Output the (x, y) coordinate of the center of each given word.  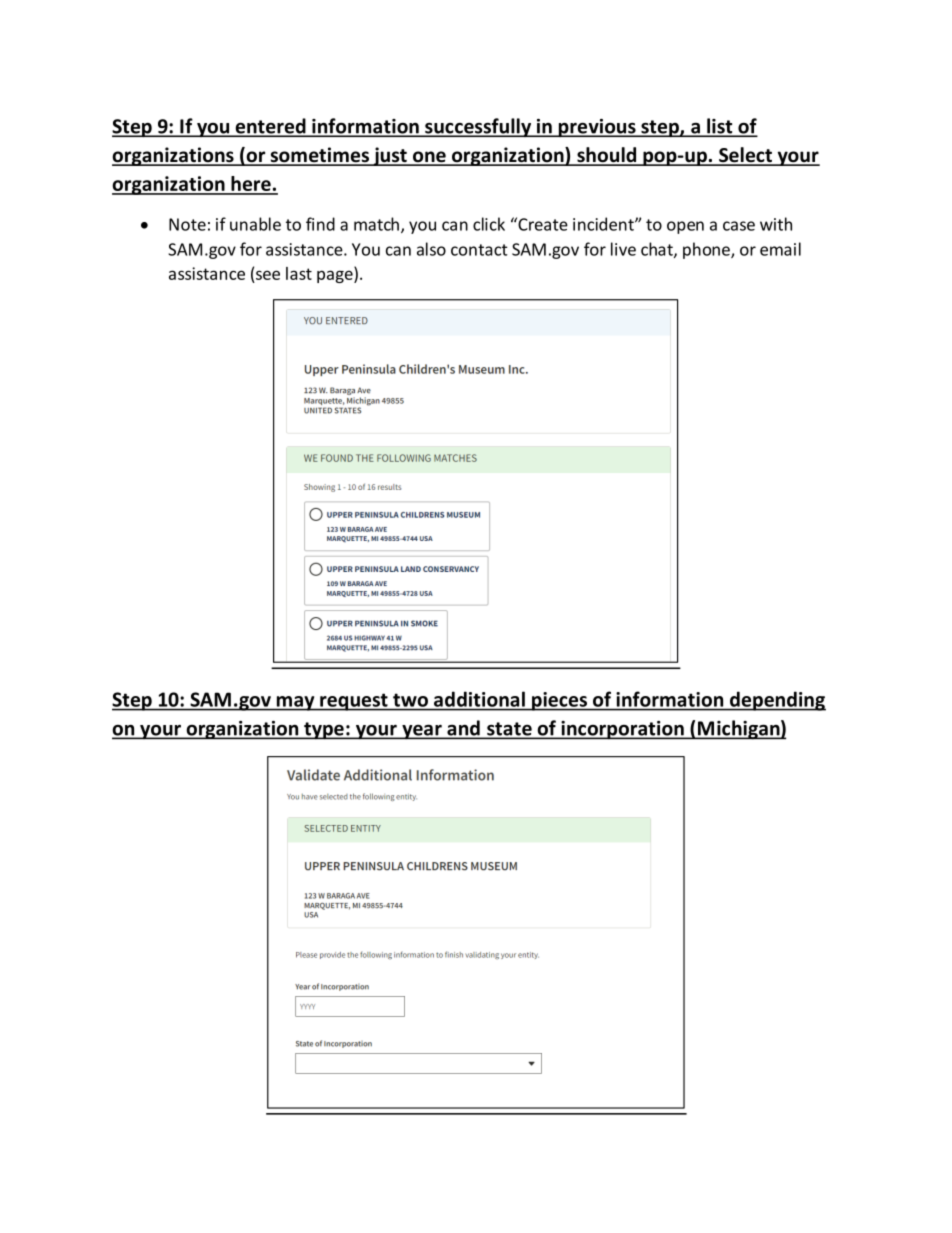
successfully (478, 127)
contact (479, 250)
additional (479, 699)
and (463, 729)
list (720, 127)
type (324, 731)
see (268, 275)
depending (777, 701)
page (336, 276)
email (780, 249)
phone (707, 250)
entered (270, 127)
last (299, 273)
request (354, 702)
